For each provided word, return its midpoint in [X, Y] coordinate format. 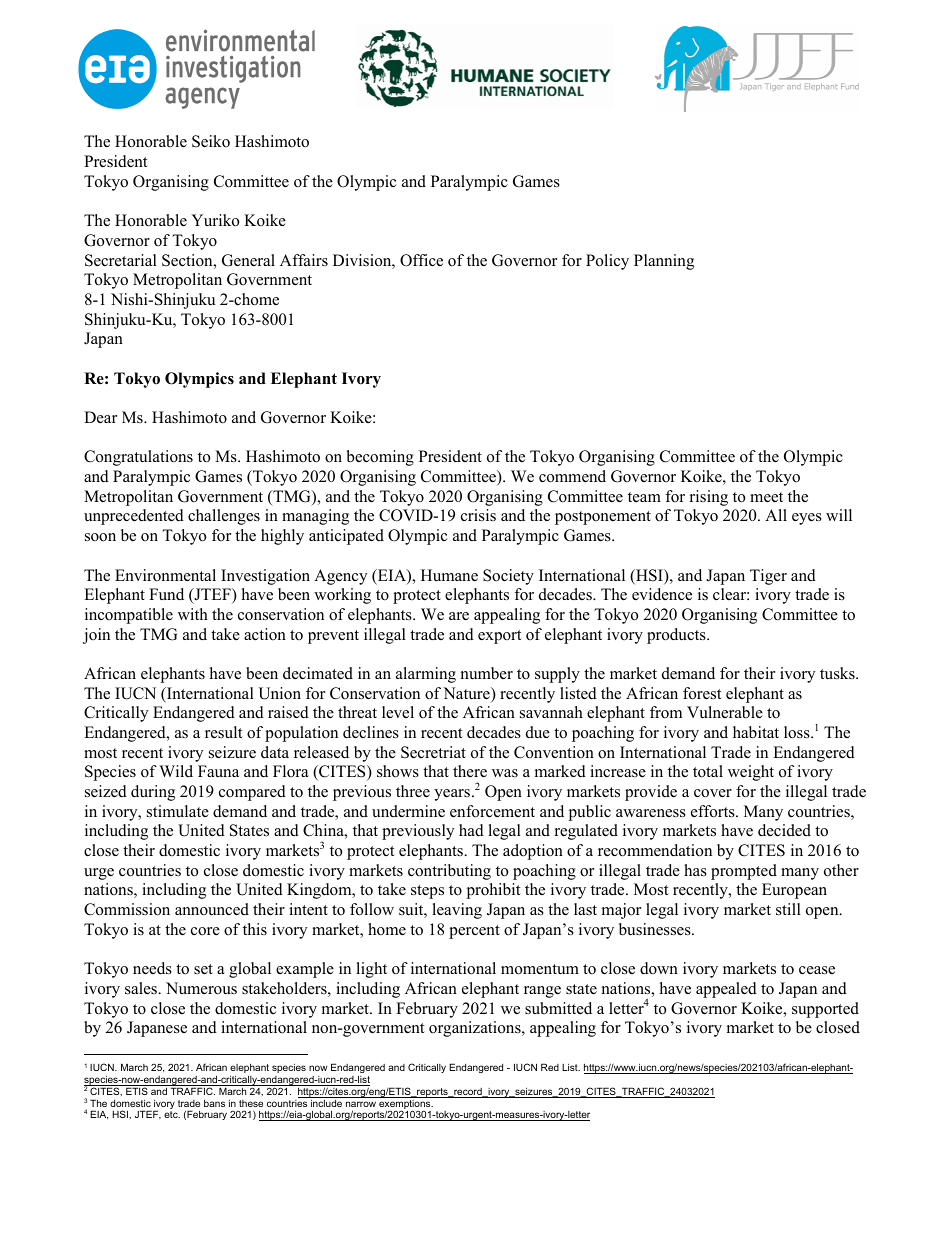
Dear [100, 417]
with [193, 614]
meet [766, 497]
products [677, 636]
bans [214, 1103]
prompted [744, 872]
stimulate [178, 811]
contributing [449, 872]
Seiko [211, 141]
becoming [380, 458]
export [499, 637]
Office [421, 260]
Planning [664, 262]
